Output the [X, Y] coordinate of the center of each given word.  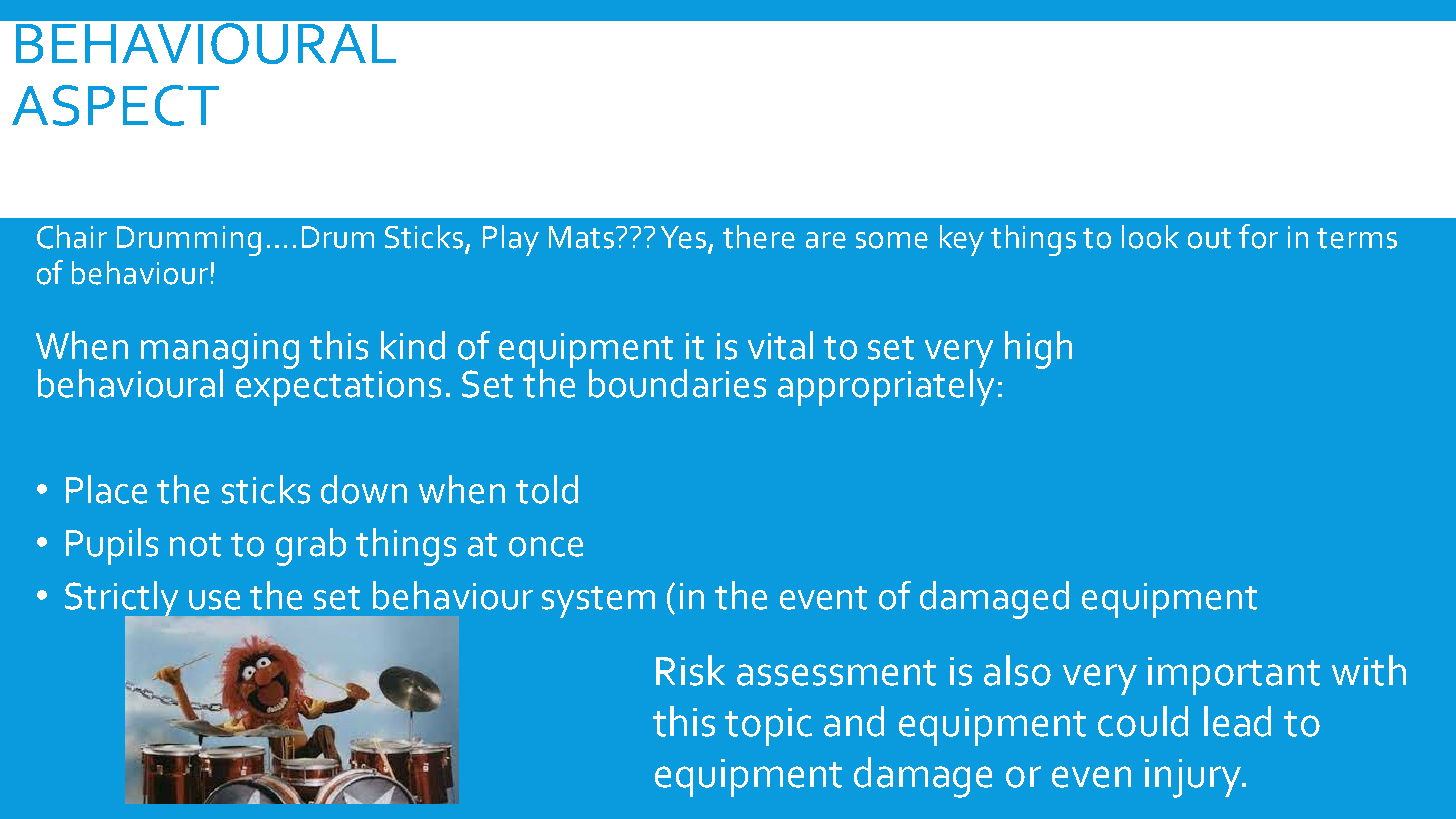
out [1209, 238]
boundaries [677, 383]
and [854, 721]
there [759, 237]
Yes [685, 238]
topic [768, 727]
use [214, 600]
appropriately [886, 386]
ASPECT [115, 105]
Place [106, 489]
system [598, 602]
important [1234, 676]
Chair [72, 237]
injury [1194, 778]
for [1258, 236]
